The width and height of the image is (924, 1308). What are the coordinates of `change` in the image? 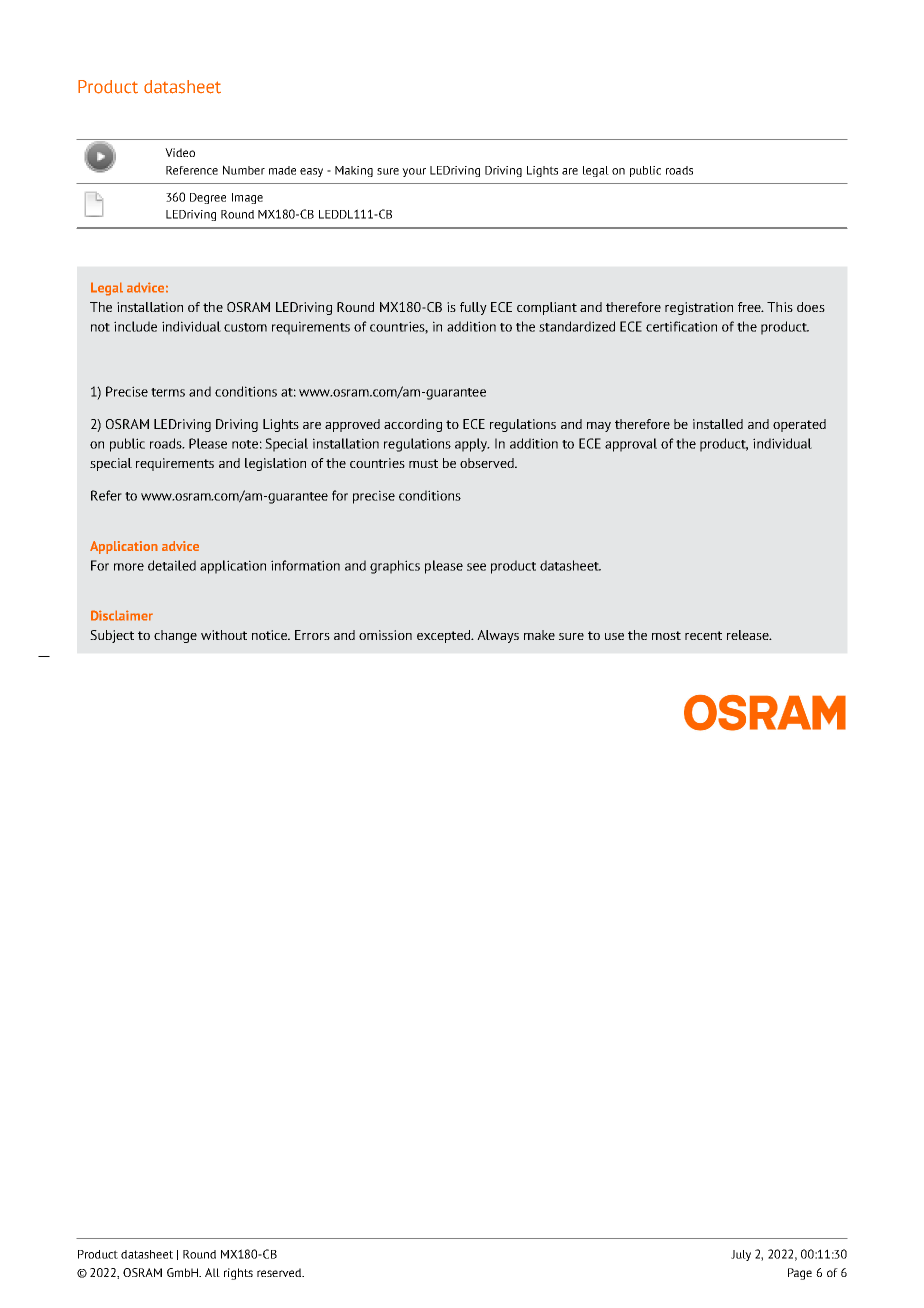 It's located at (175, 636).
